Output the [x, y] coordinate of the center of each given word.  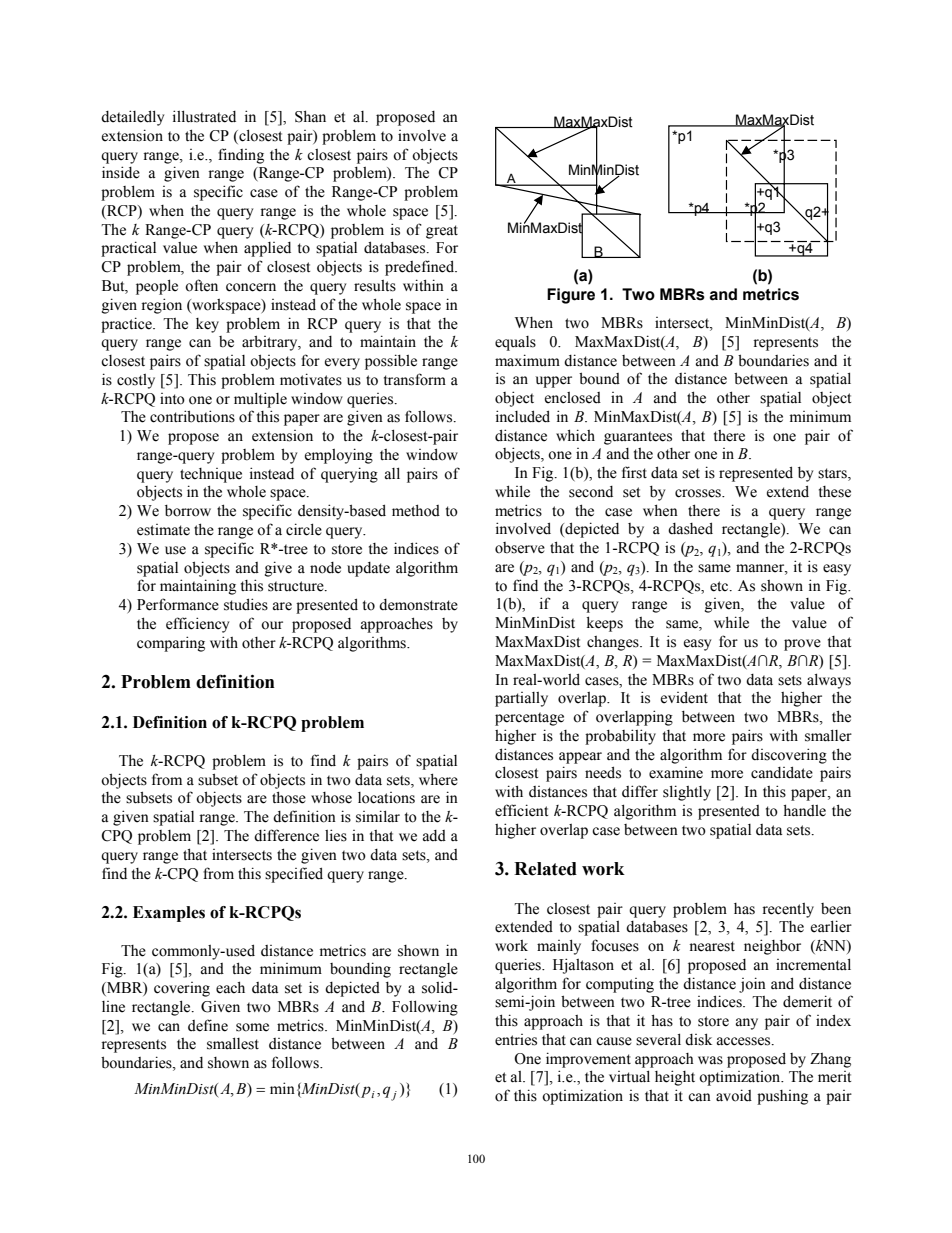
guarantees [638, 438]
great [442, 232]
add [434, 836]
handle [805, 810]
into [172, 399]
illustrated [204, 116]
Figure [571, 296]
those [289, 797]
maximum [527, 360]
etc [720, 586]
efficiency [197, 625]
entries [516, 1040]
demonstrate [418, 605]
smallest [233, 1043]
